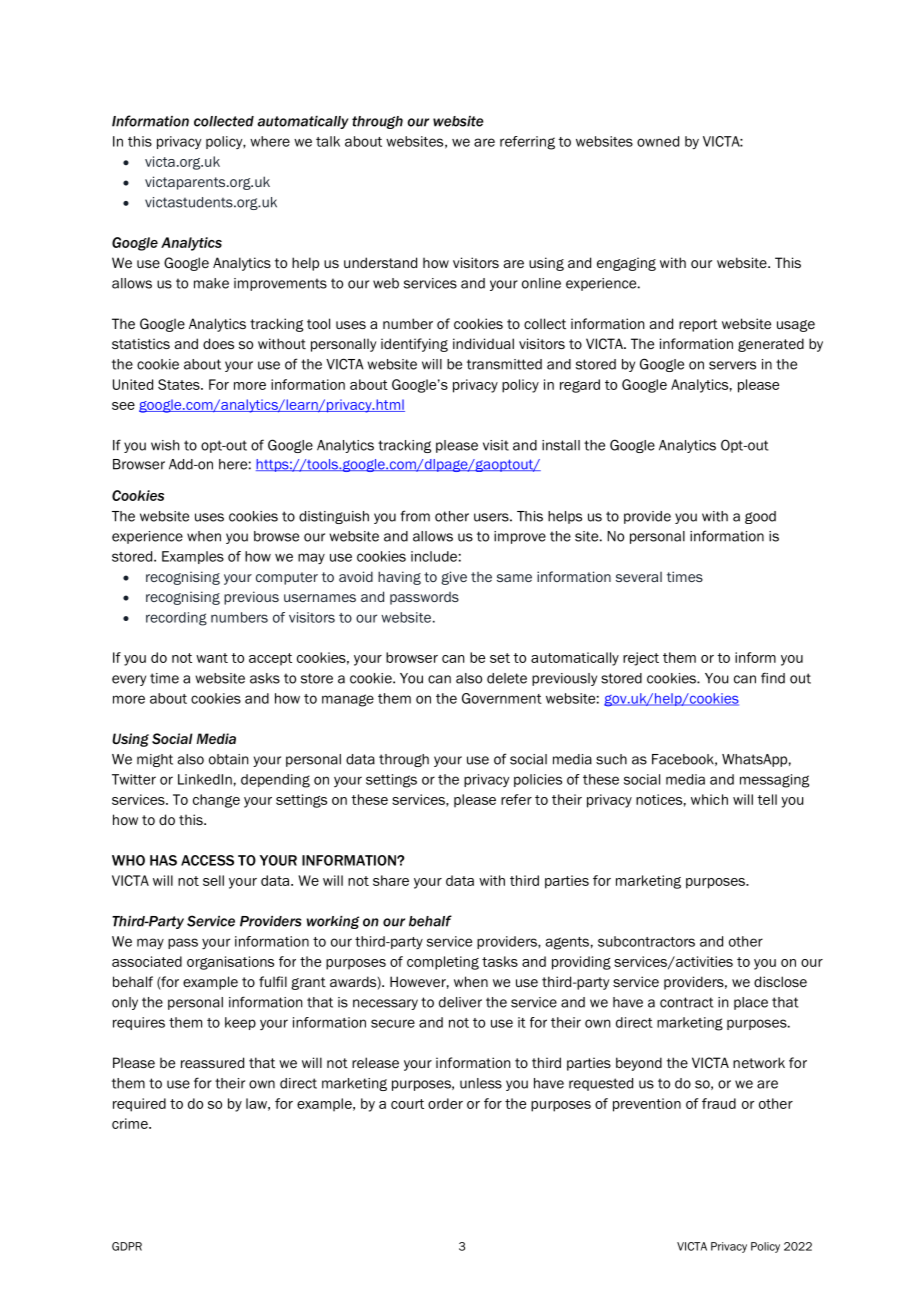 This image has height=1308, width=924. What do you see at coordinates (127, 1246) in the image?
I see `GDPR` at bounding box center [127, 1246].
